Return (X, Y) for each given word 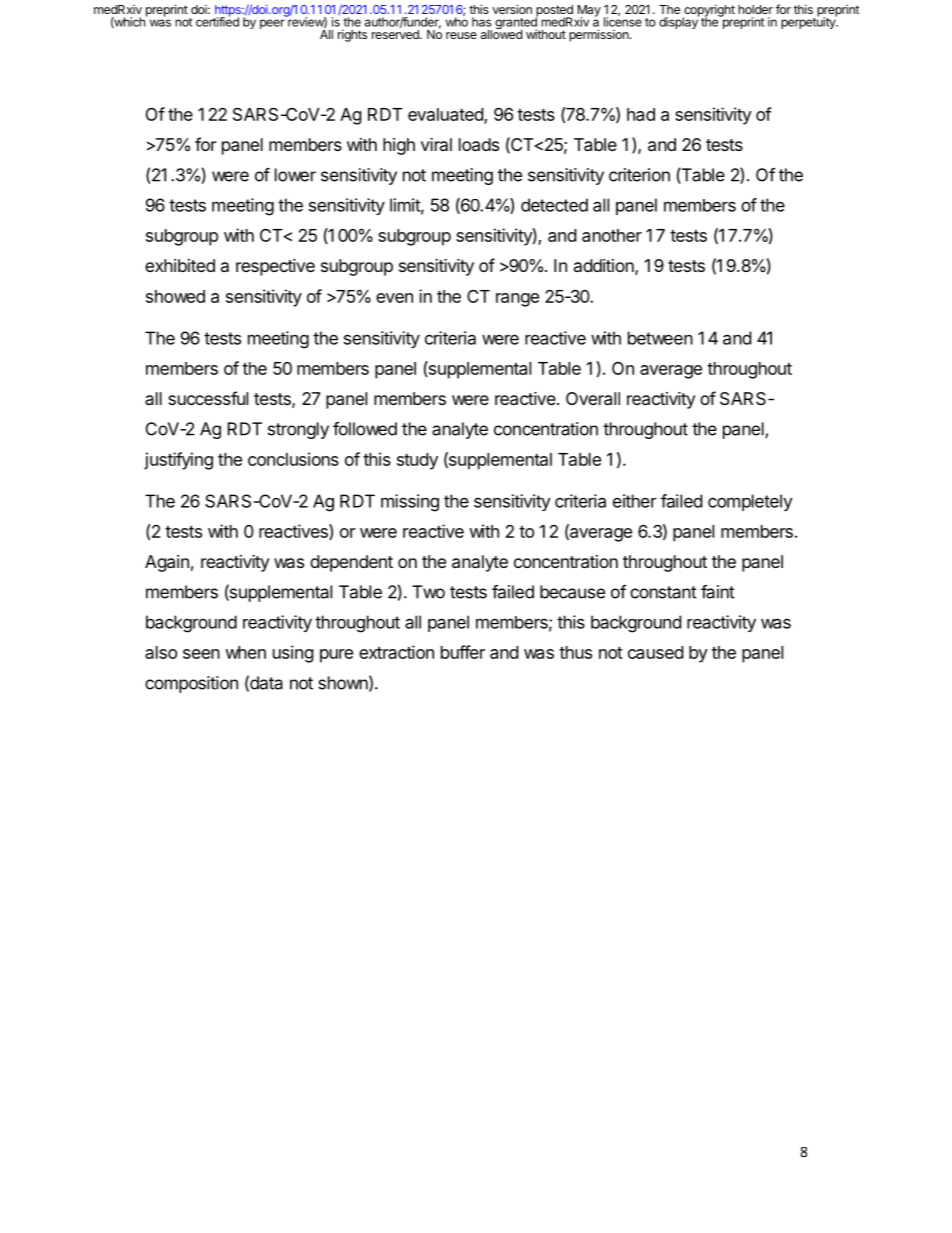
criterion (639, 175)
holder (755, 9)
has (481, 22)
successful (208, 398)
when (245, 652)
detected (554, 205)
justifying (178, 461)
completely (750, 502)
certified (217, 21)
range (517, 300)
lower (295, 175)
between (660, 338)
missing (410, 503)
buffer (463, 652)
